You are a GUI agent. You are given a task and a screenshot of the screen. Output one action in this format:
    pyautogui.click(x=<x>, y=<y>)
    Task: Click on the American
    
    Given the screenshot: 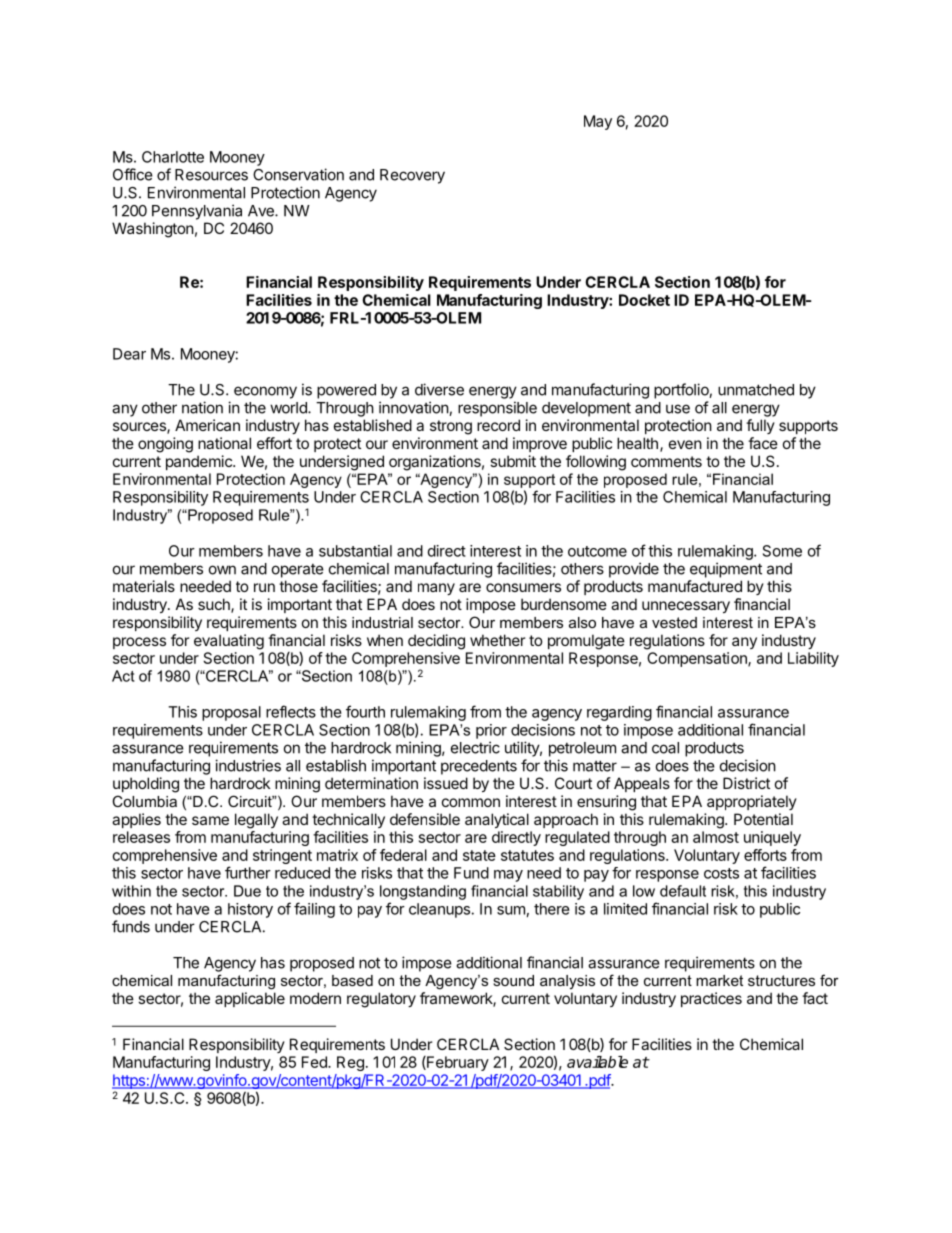 What is the action you would take?
    pyautogui.click(x=207, y=425)
